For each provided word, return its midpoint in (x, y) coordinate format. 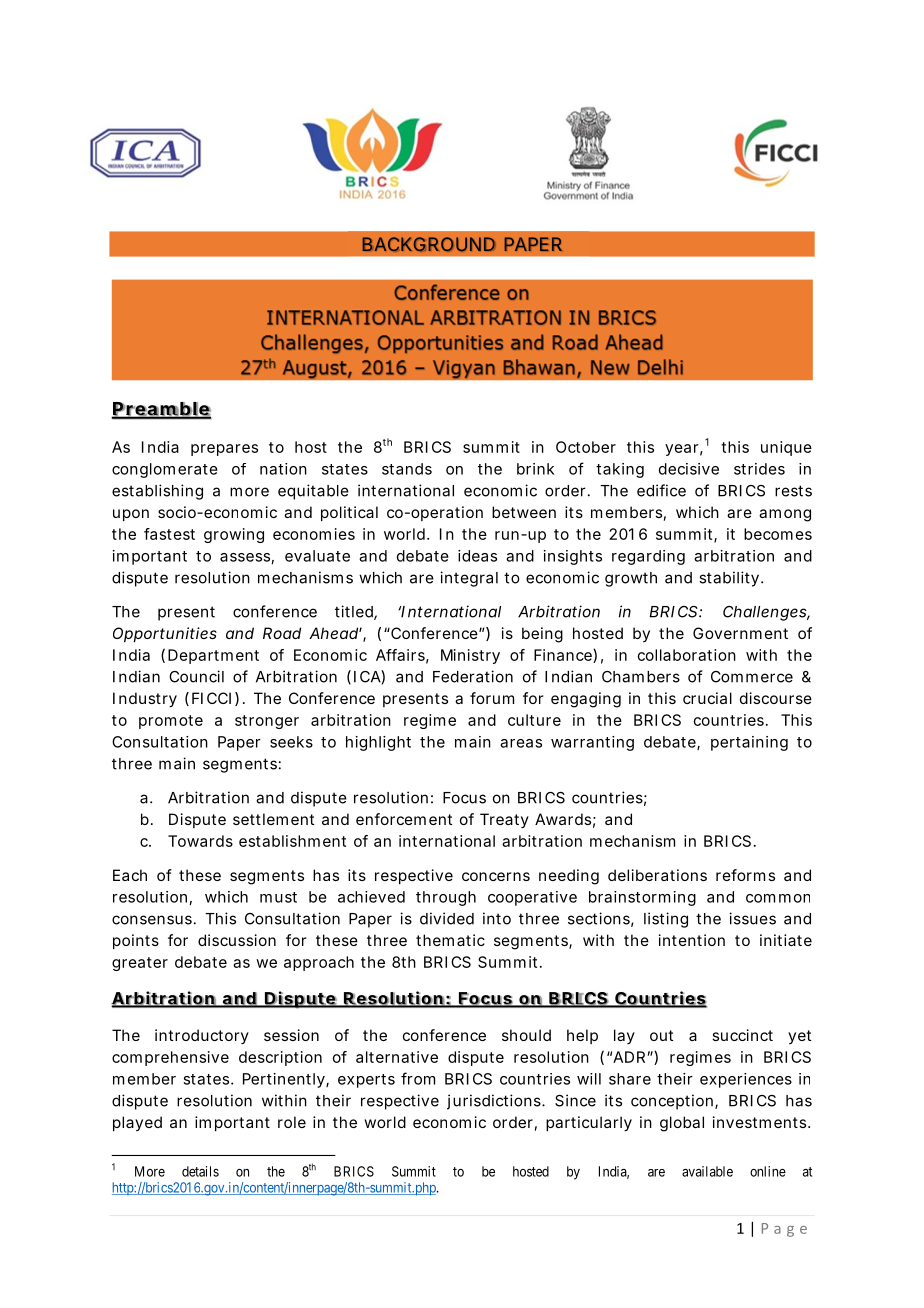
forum (492, 698)
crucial (707, 698)
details (200, 1171)
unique (786, 448)
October (586, 447)
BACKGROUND (428, 244)
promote (171, 722)
